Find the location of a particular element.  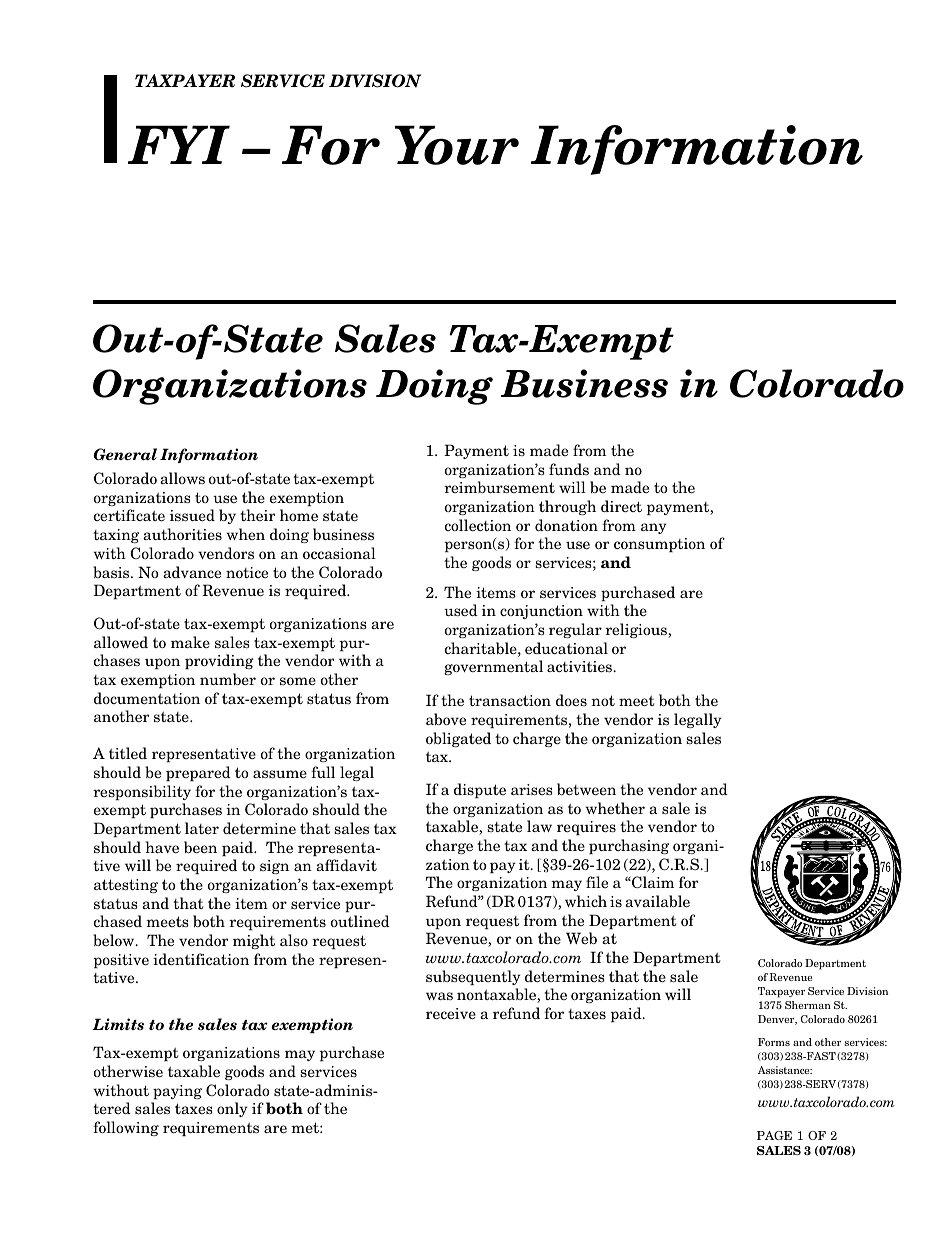

used is located at coordinates (461, 610).
